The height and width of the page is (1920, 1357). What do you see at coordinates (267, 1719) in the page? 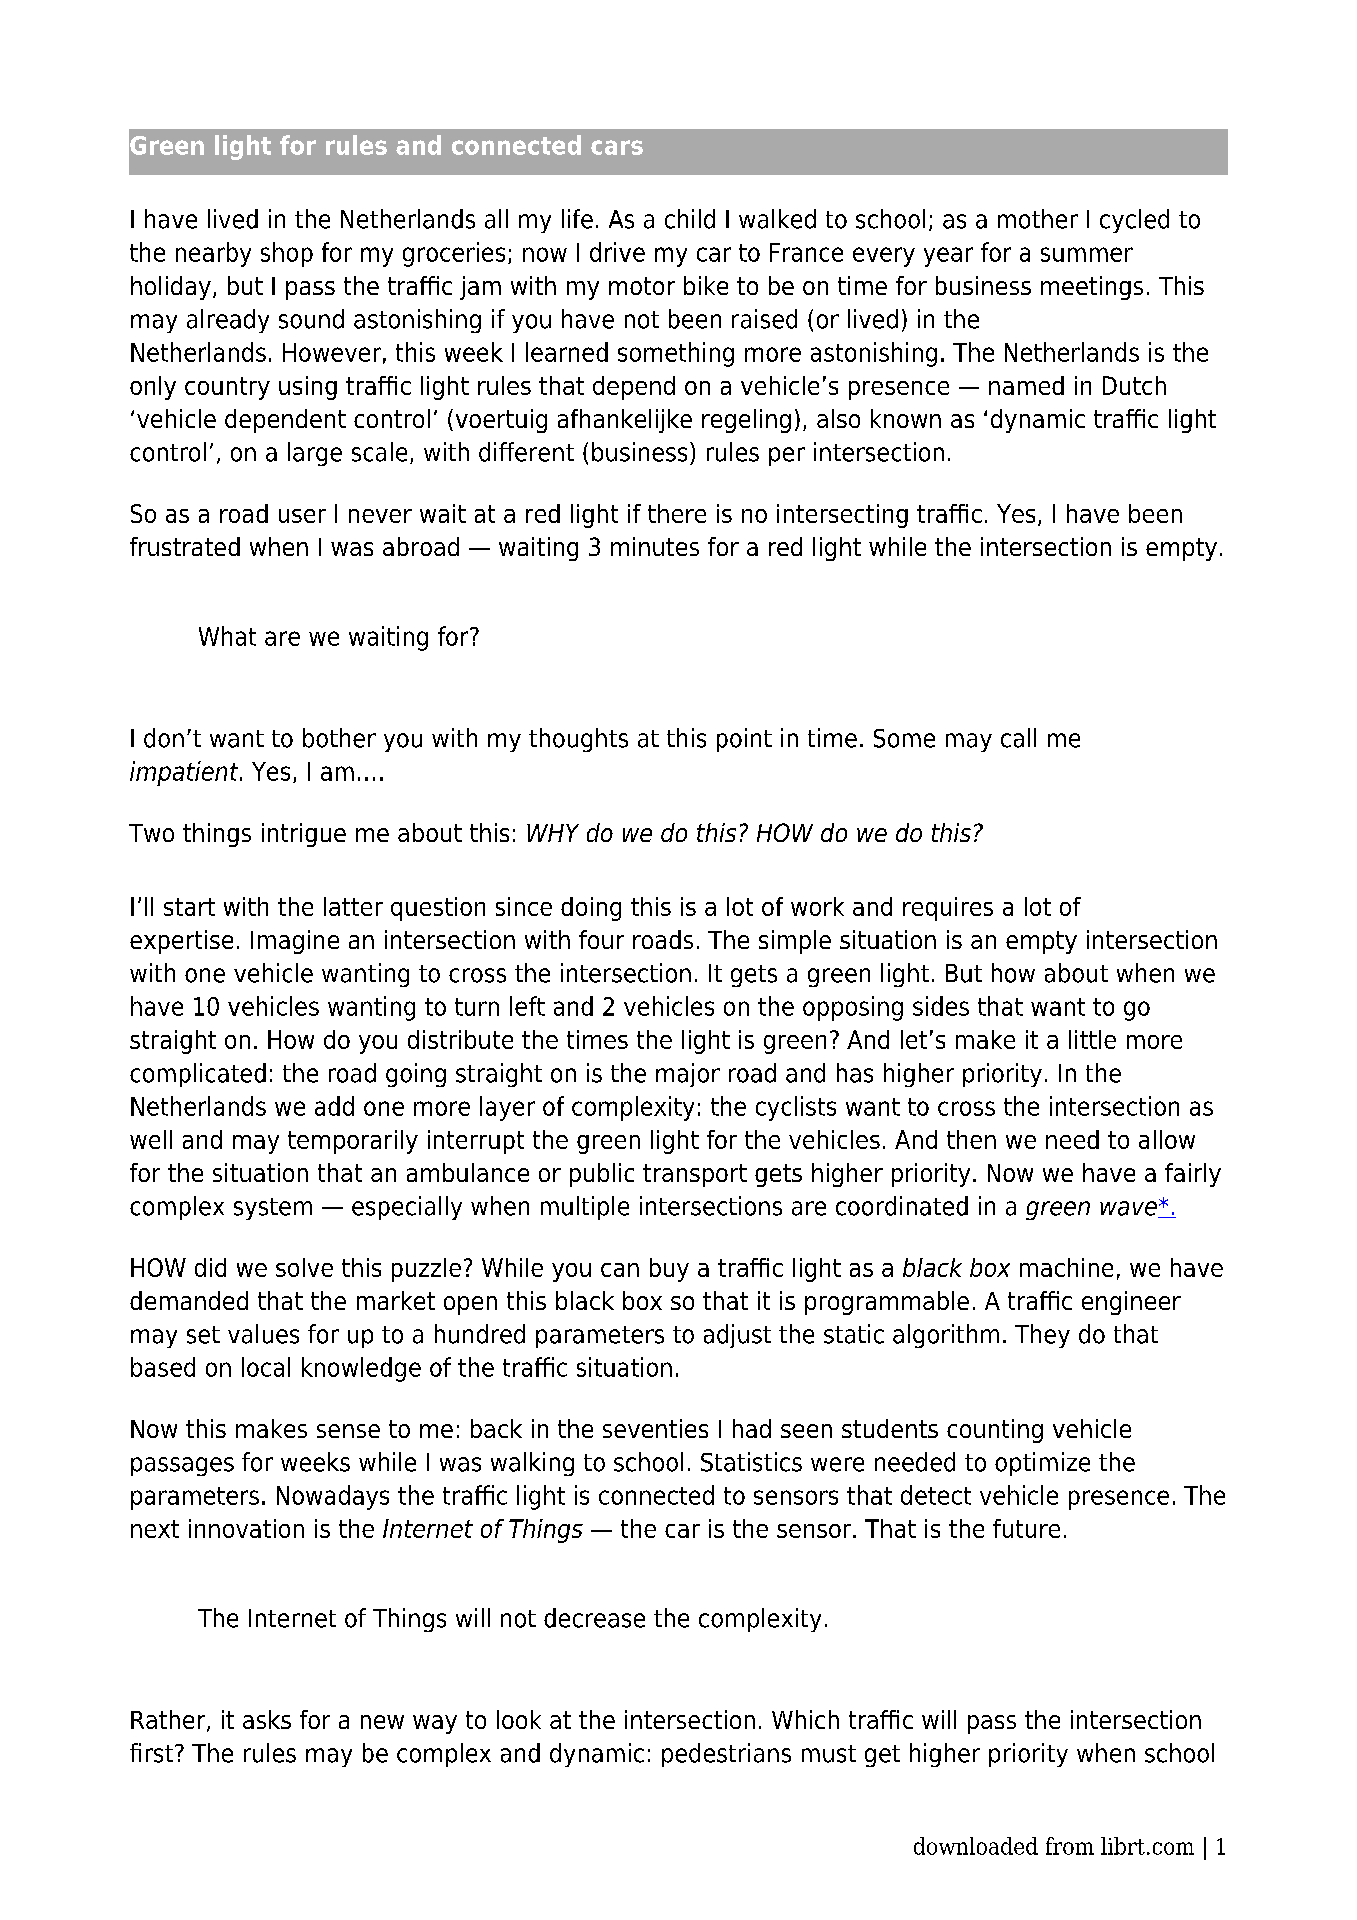
I see `asks` at bounding box center [267, 1719].
